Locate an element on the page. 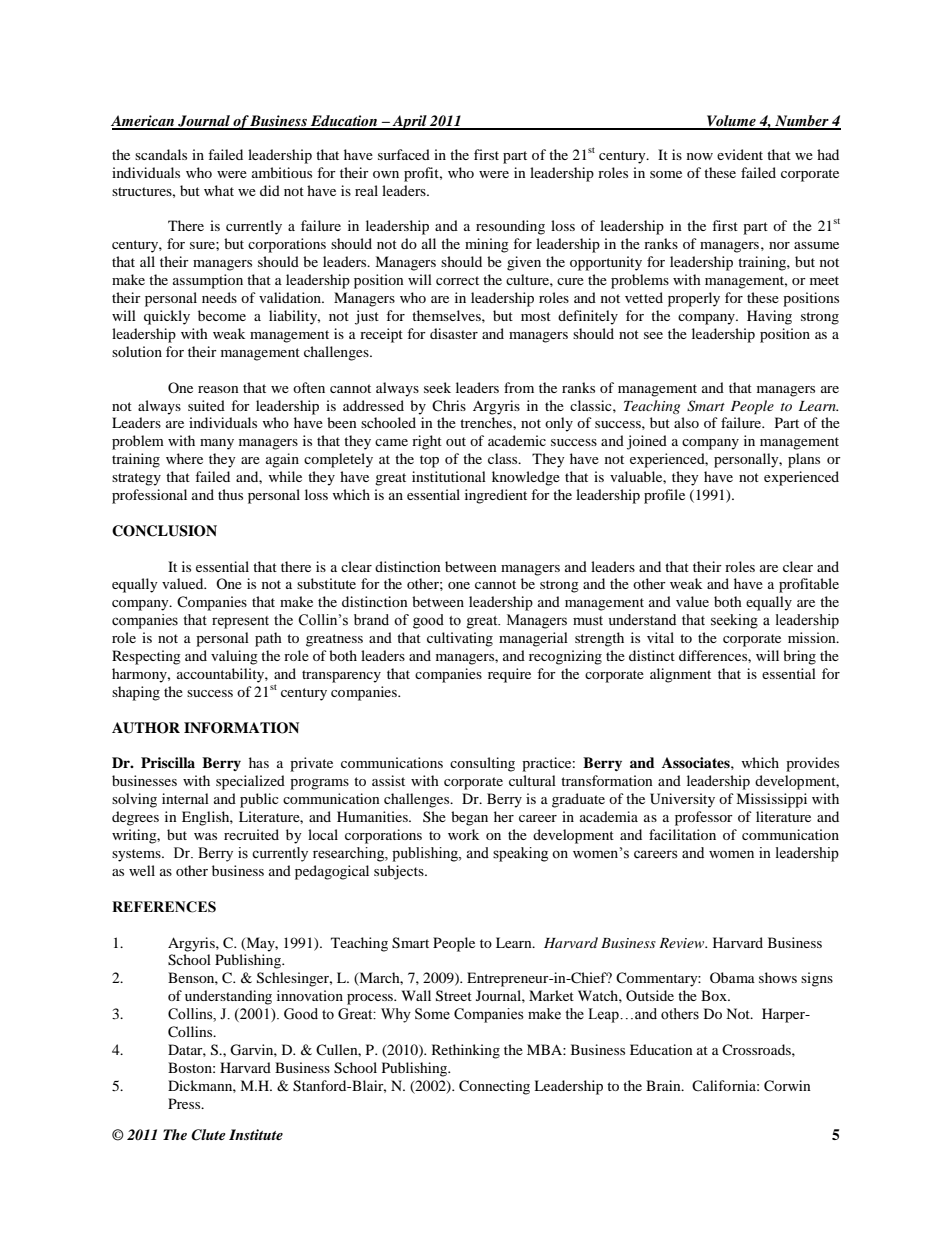 Image resolution: width=952 pixels, height=1233 pixels. represent is located at coordinates (240, 622).
